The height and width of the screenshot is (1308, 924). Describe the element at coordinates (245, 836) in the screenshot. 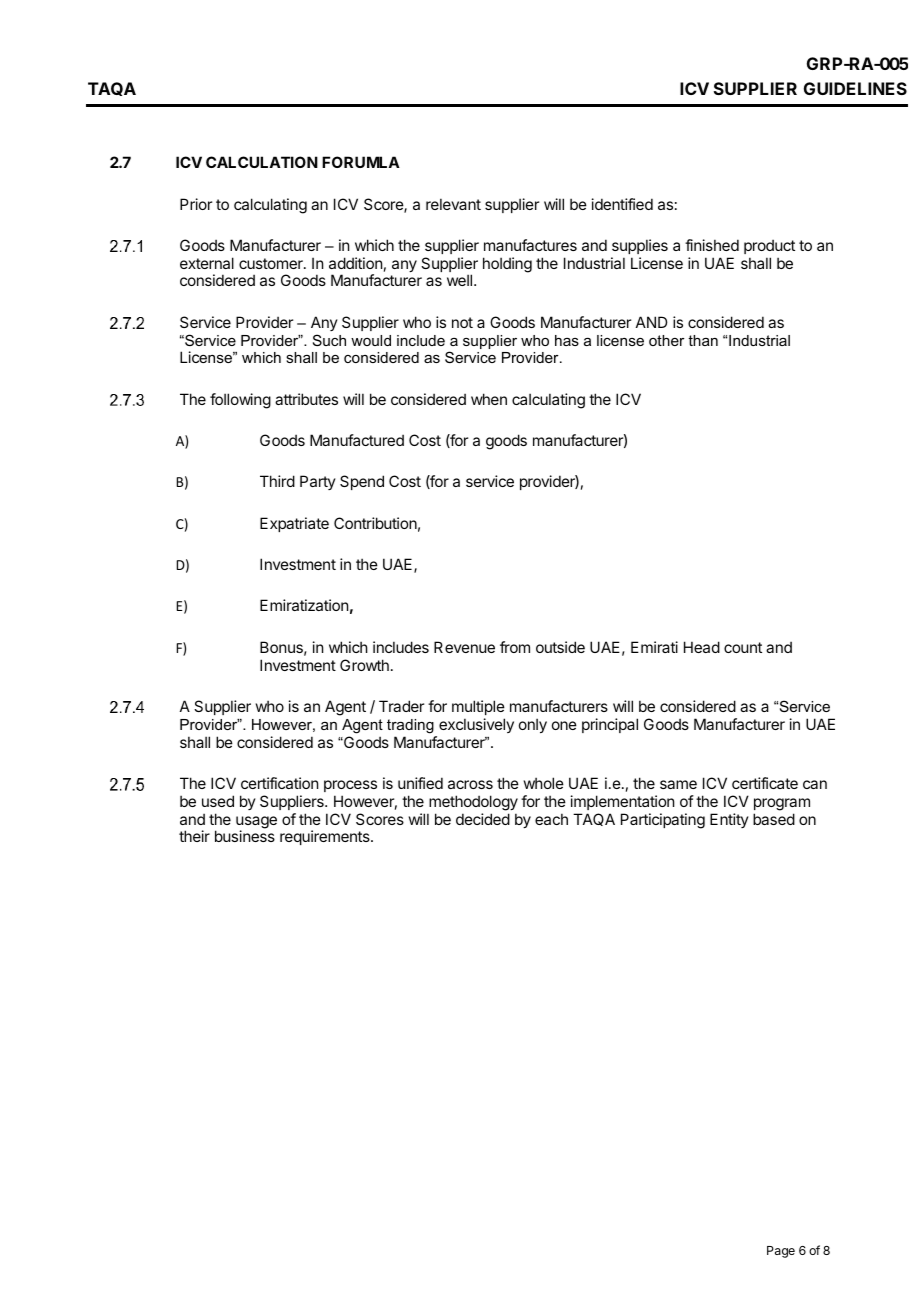

I see `business` at that location.
